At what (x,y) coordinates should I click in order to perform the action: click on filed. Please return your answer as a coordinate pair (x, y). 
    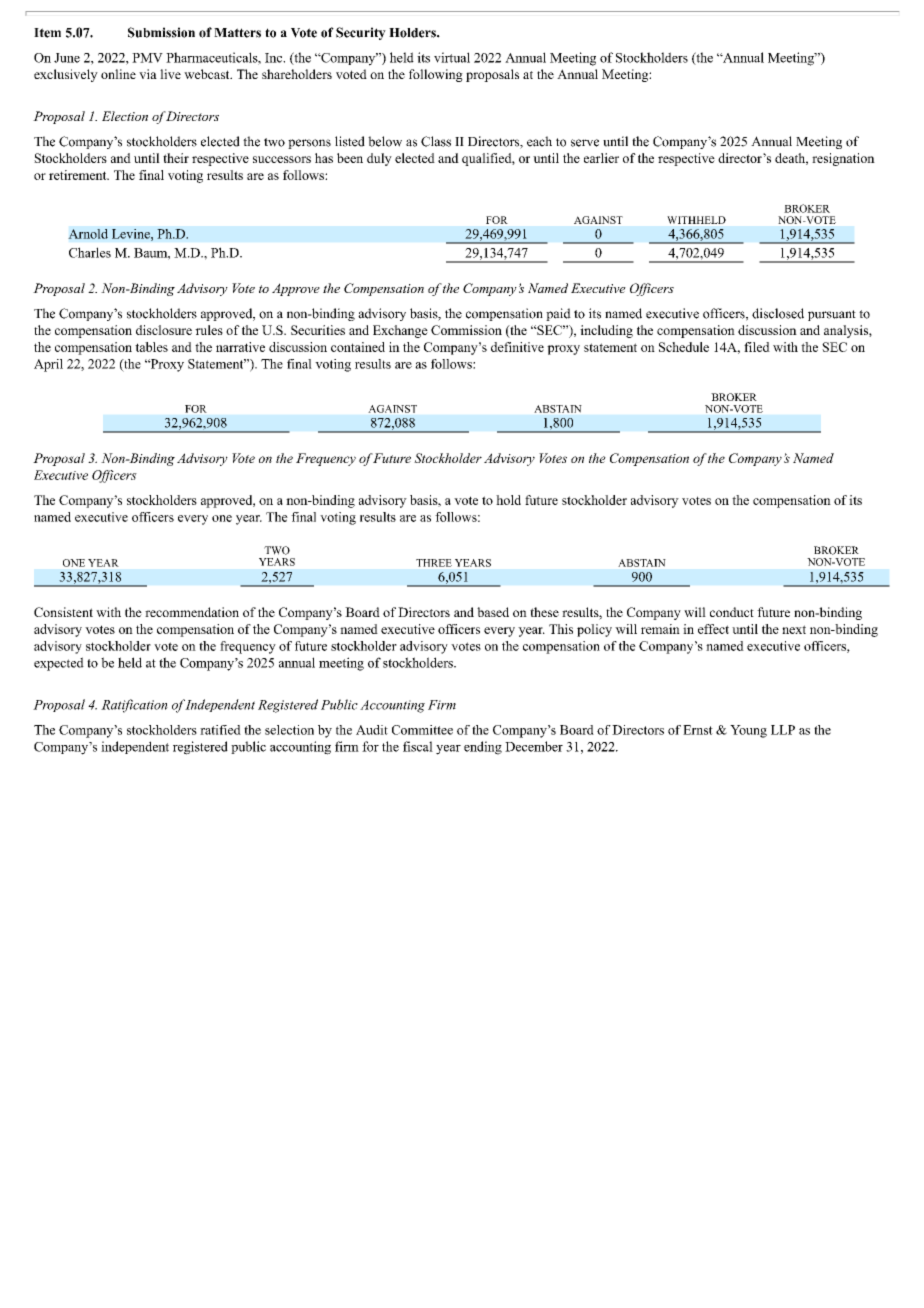
    Looking at the image, I should click on (757, 347).
